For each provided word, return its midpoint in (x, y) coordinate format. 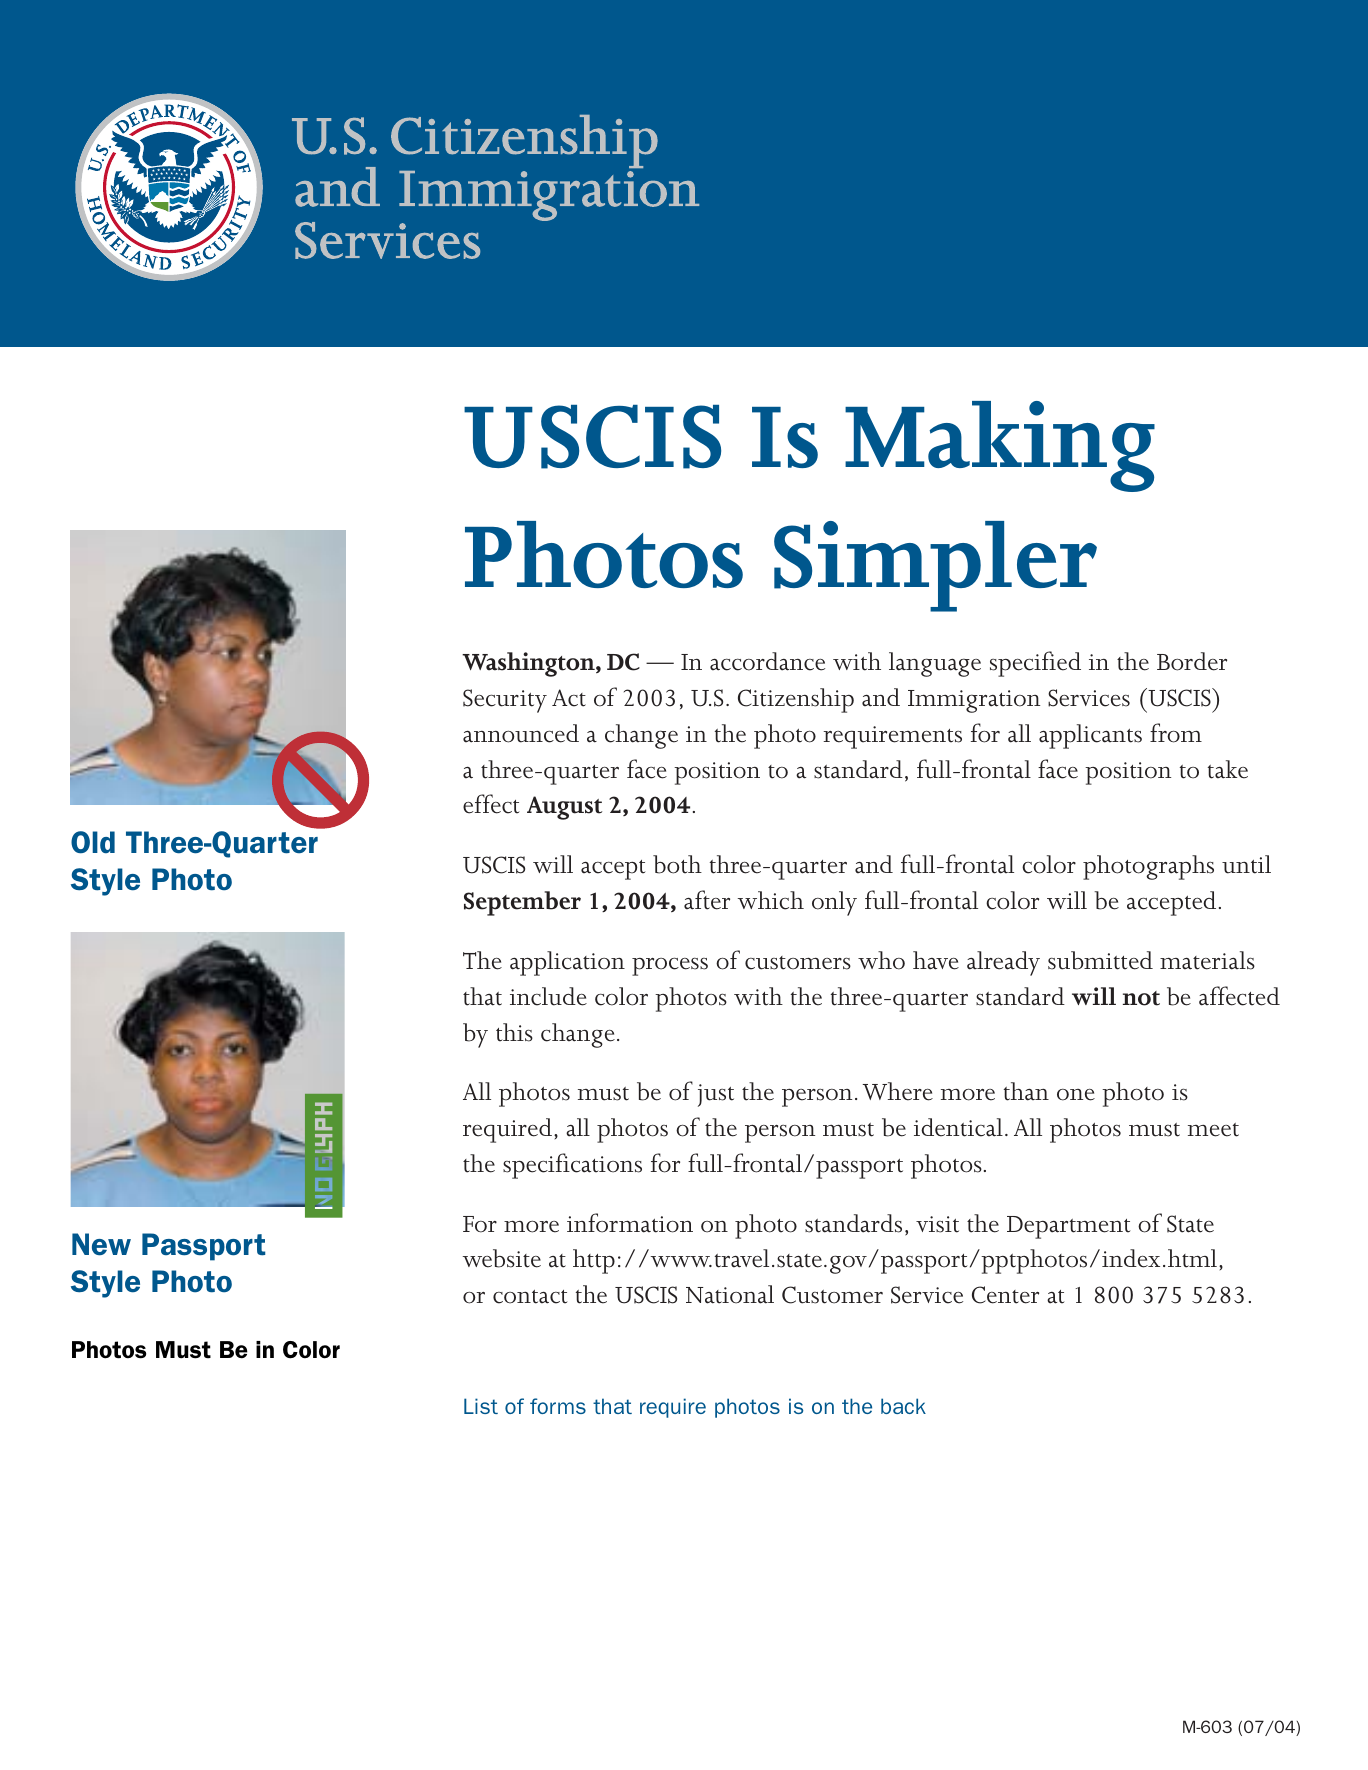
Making (1000, 446)
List (481, 1406)
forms (558, 1406)
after (707, 900)
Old (93, 842)
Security (505, 701)
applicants (1090, 736)
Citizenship (796, 700)
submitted (1100, 960)
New (101, 1244)
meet (1213, 1130)
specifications (572, 1166)
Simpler (935, 566)
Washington (529, 664)
